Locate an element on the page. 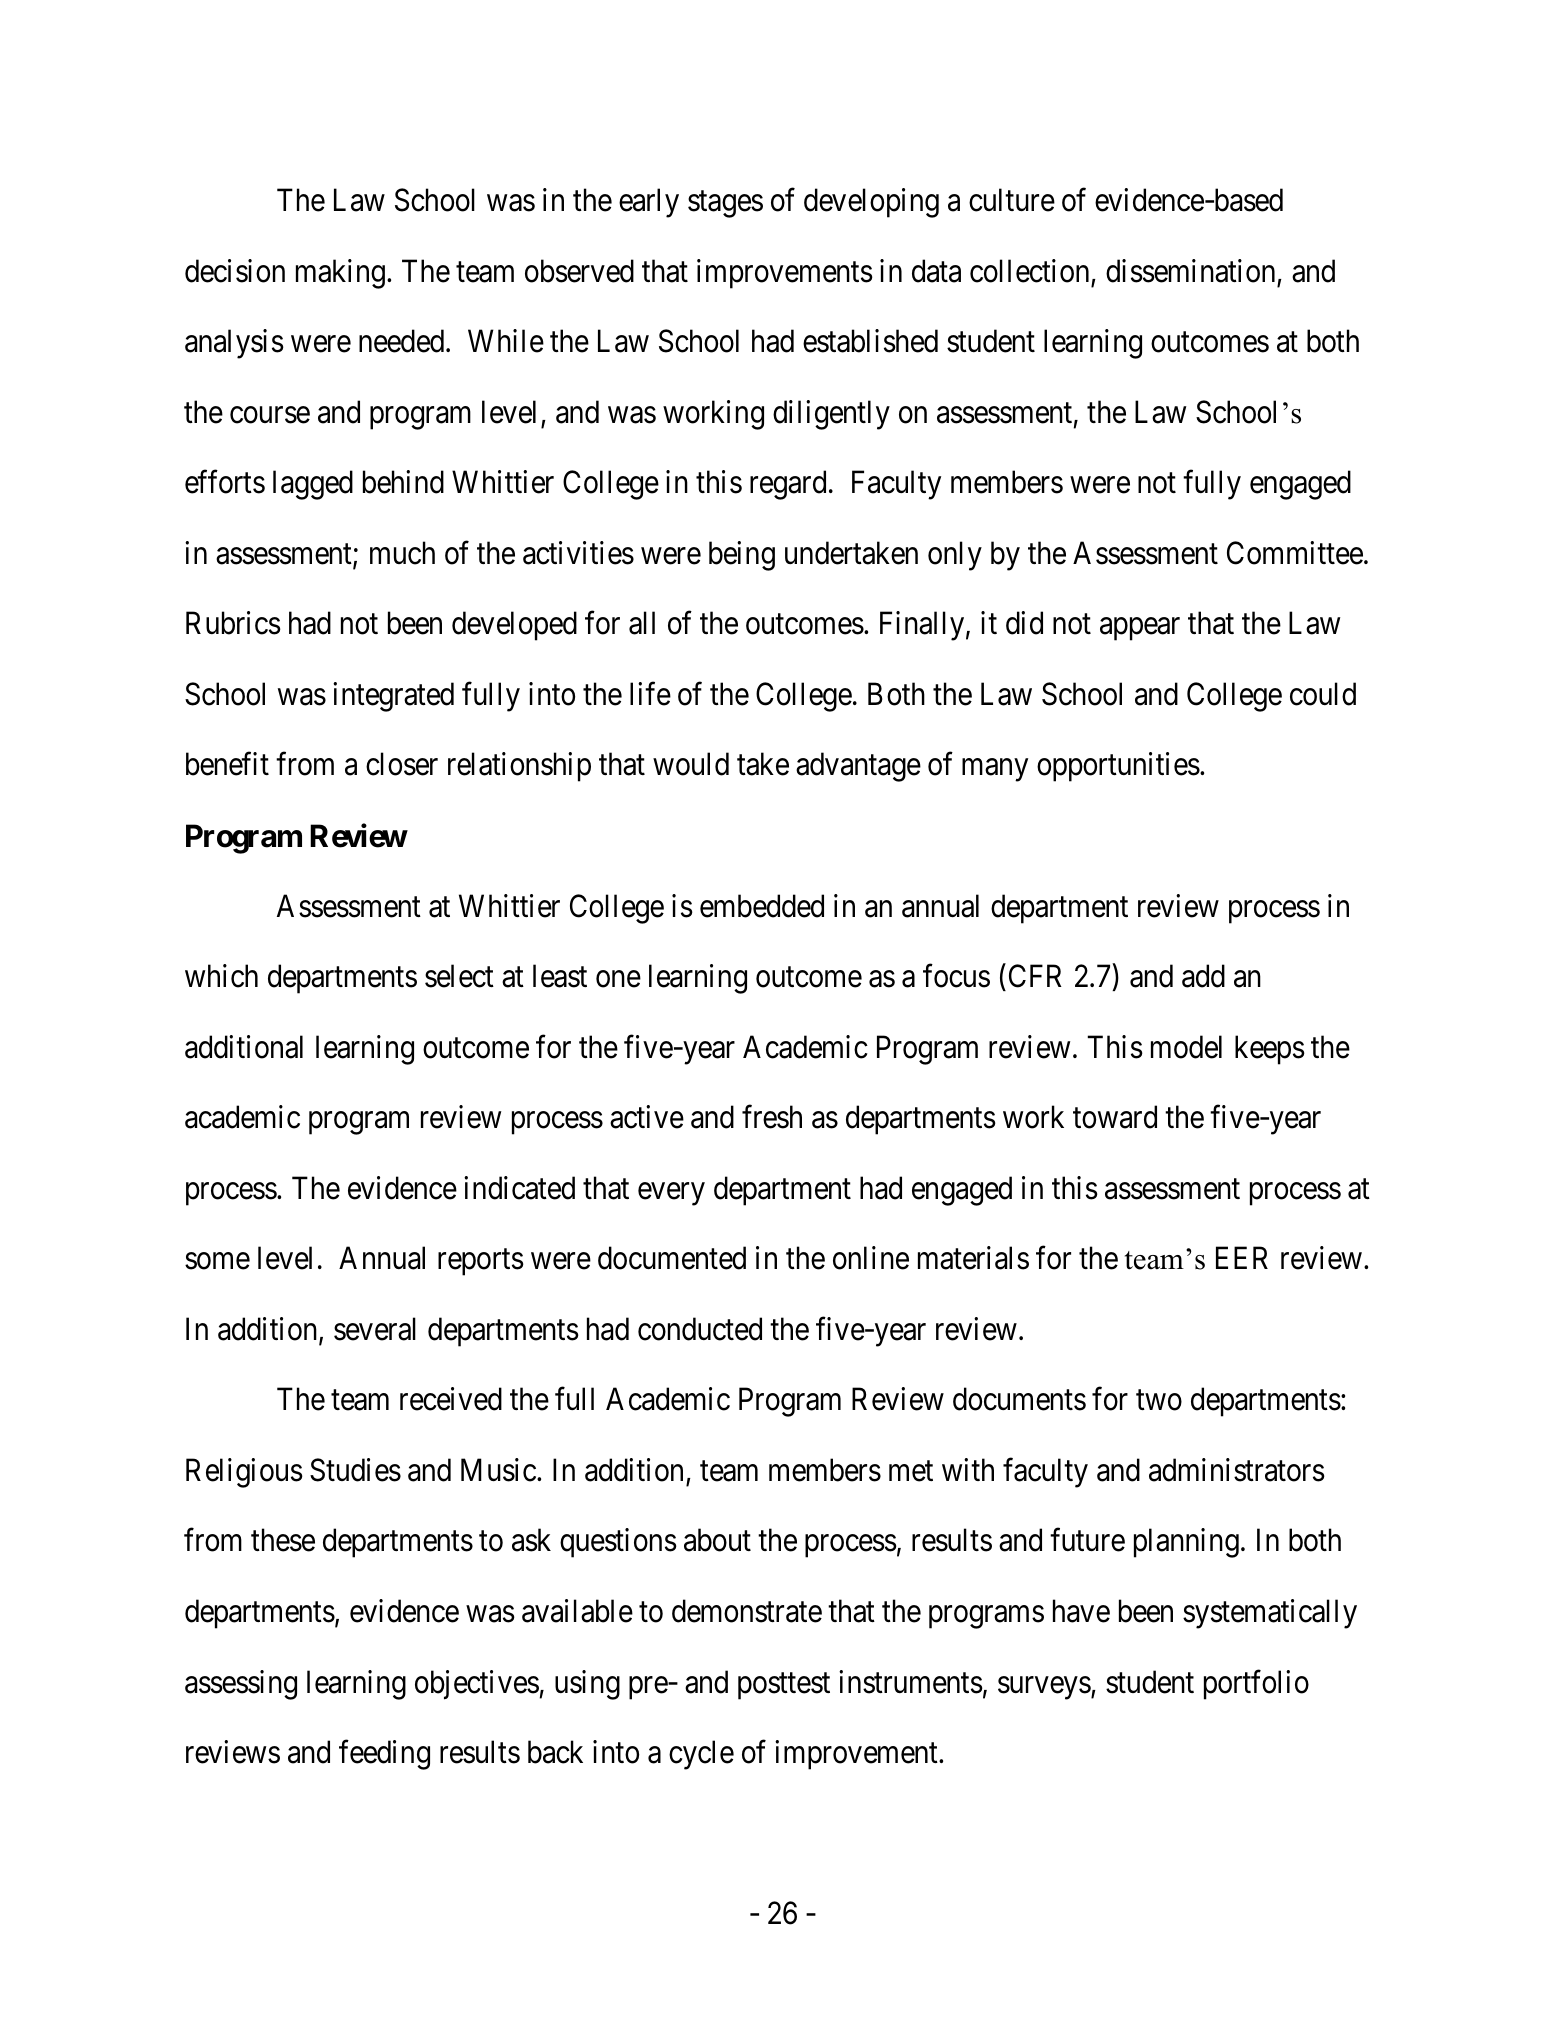 This document has height=2024, width=1564. embedded is located at coordinates (762, 906).
